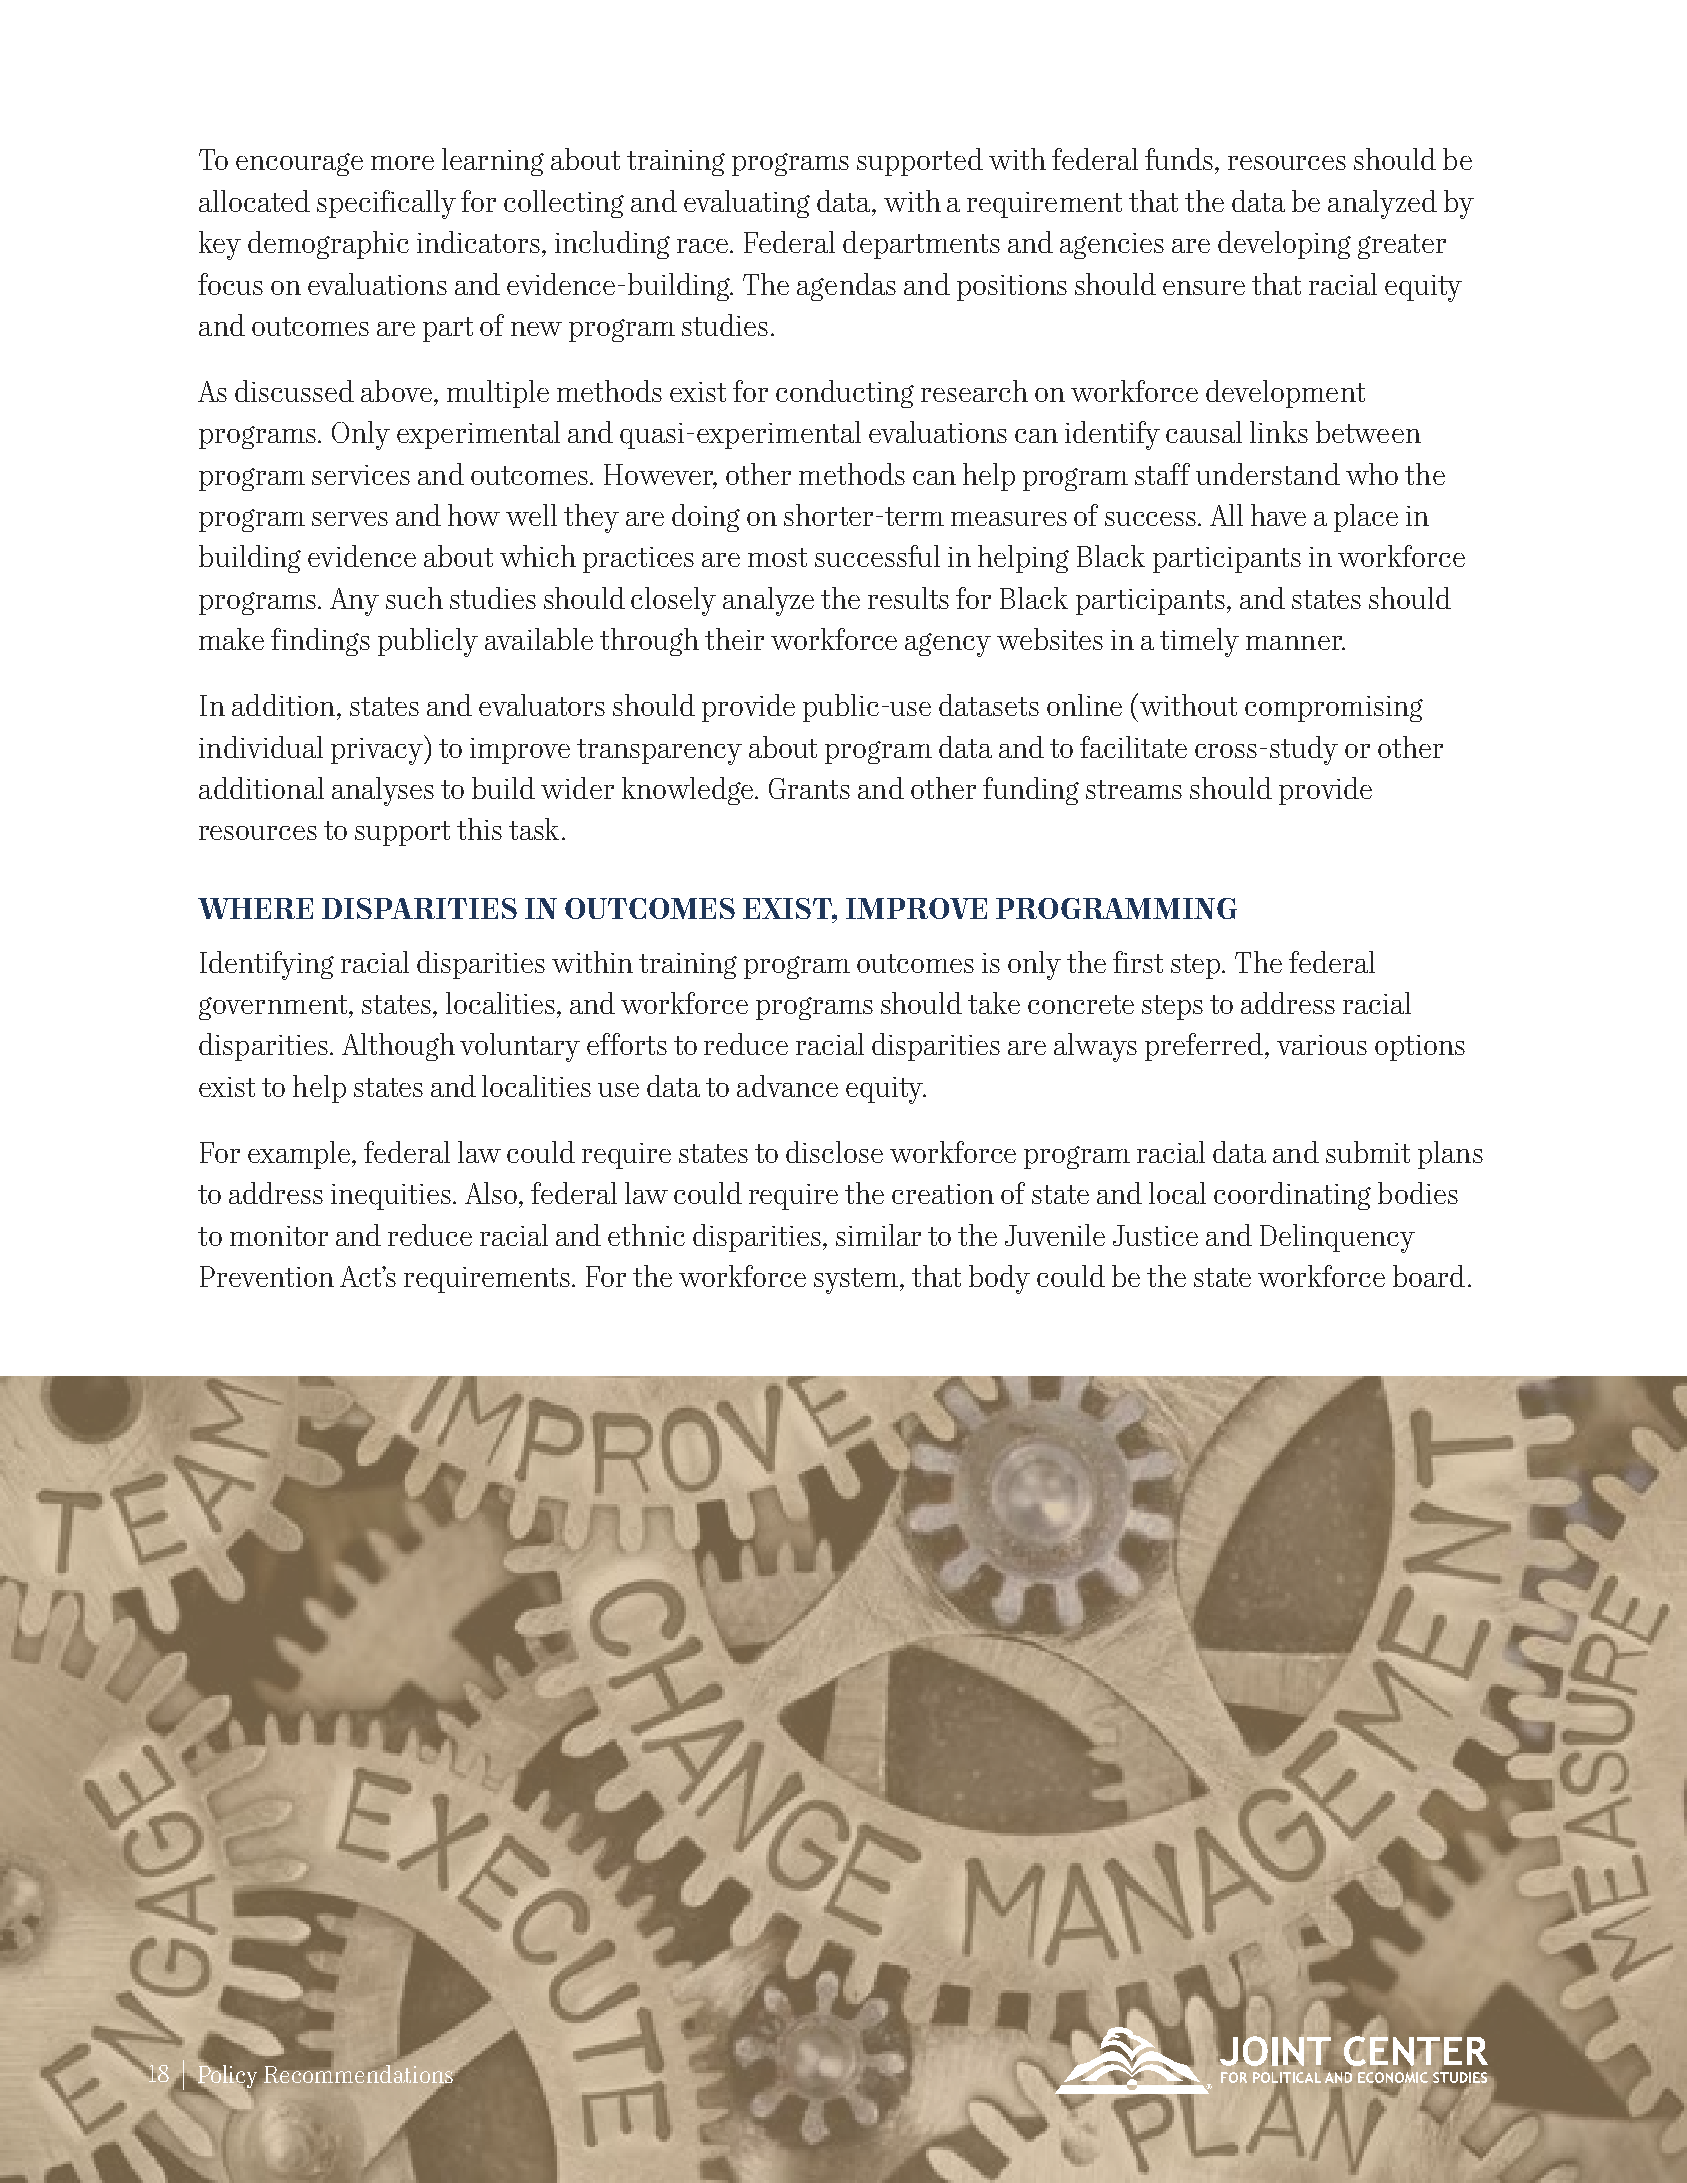  Describe the element at coordinates (878, 1235) in the document. I see `similar` at that location.
